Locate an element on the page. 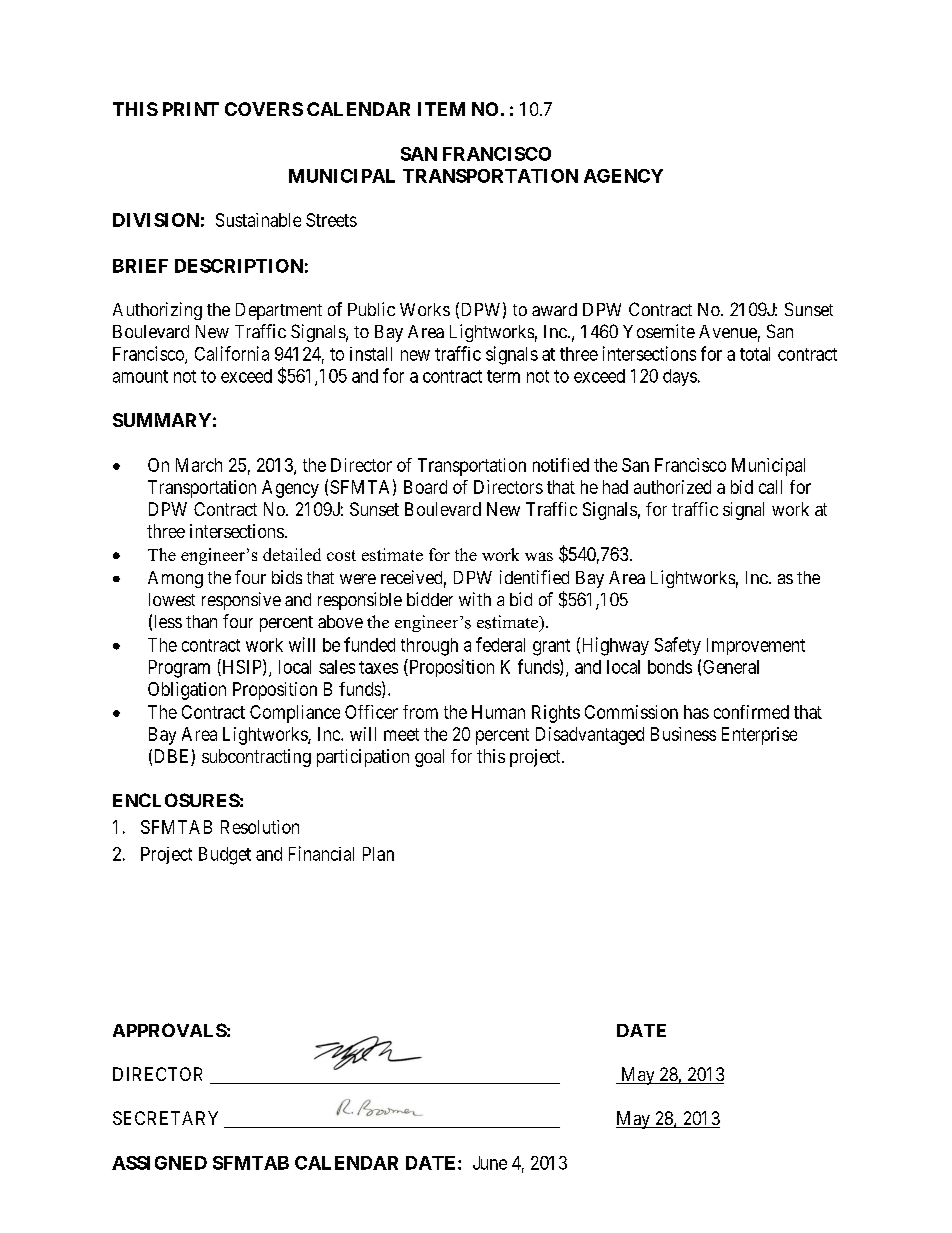 The image size is (952, 1233). PRINT is located at coordinates (191, 109).
